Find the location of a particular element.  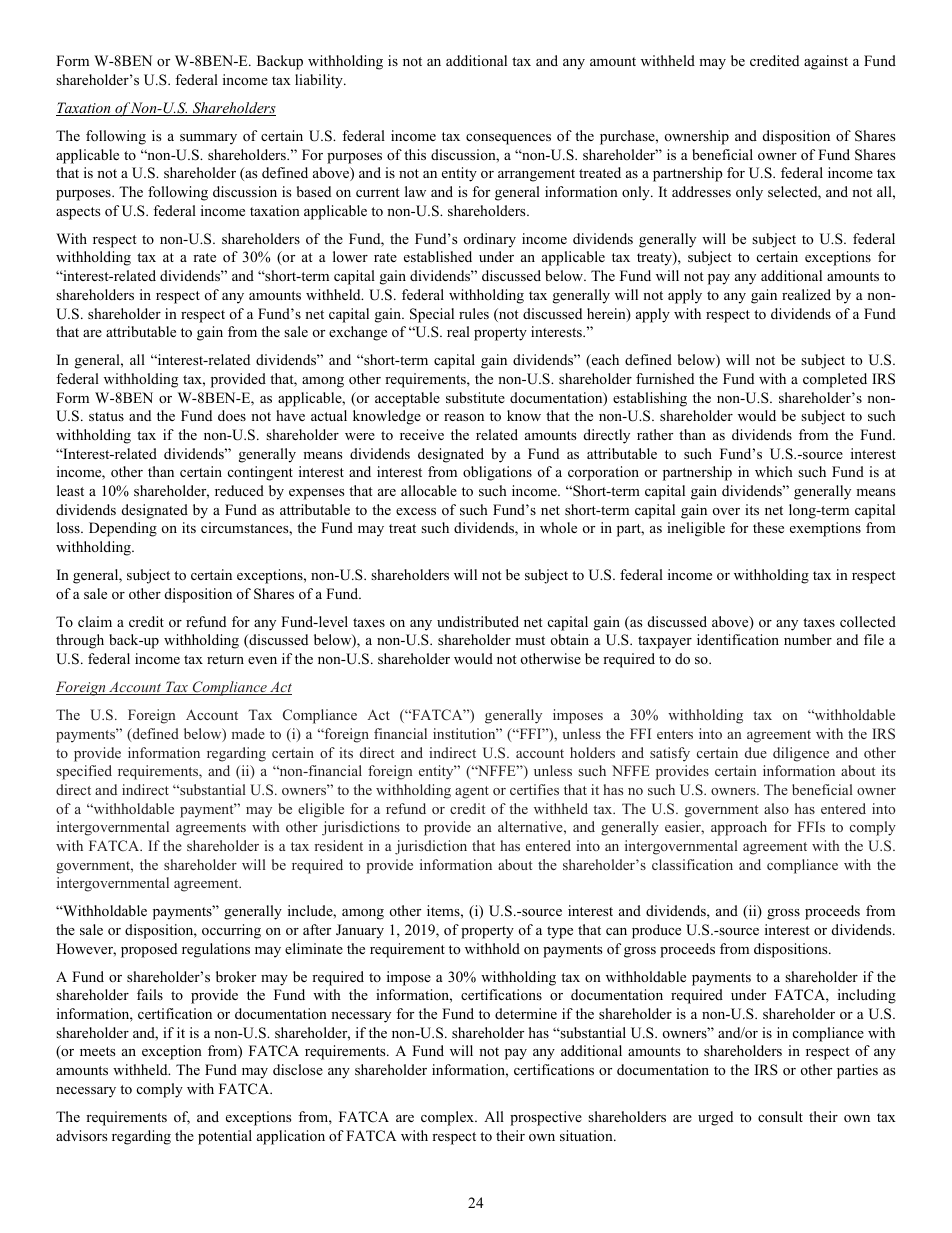

consequences is located at coordinates (508, 139).
